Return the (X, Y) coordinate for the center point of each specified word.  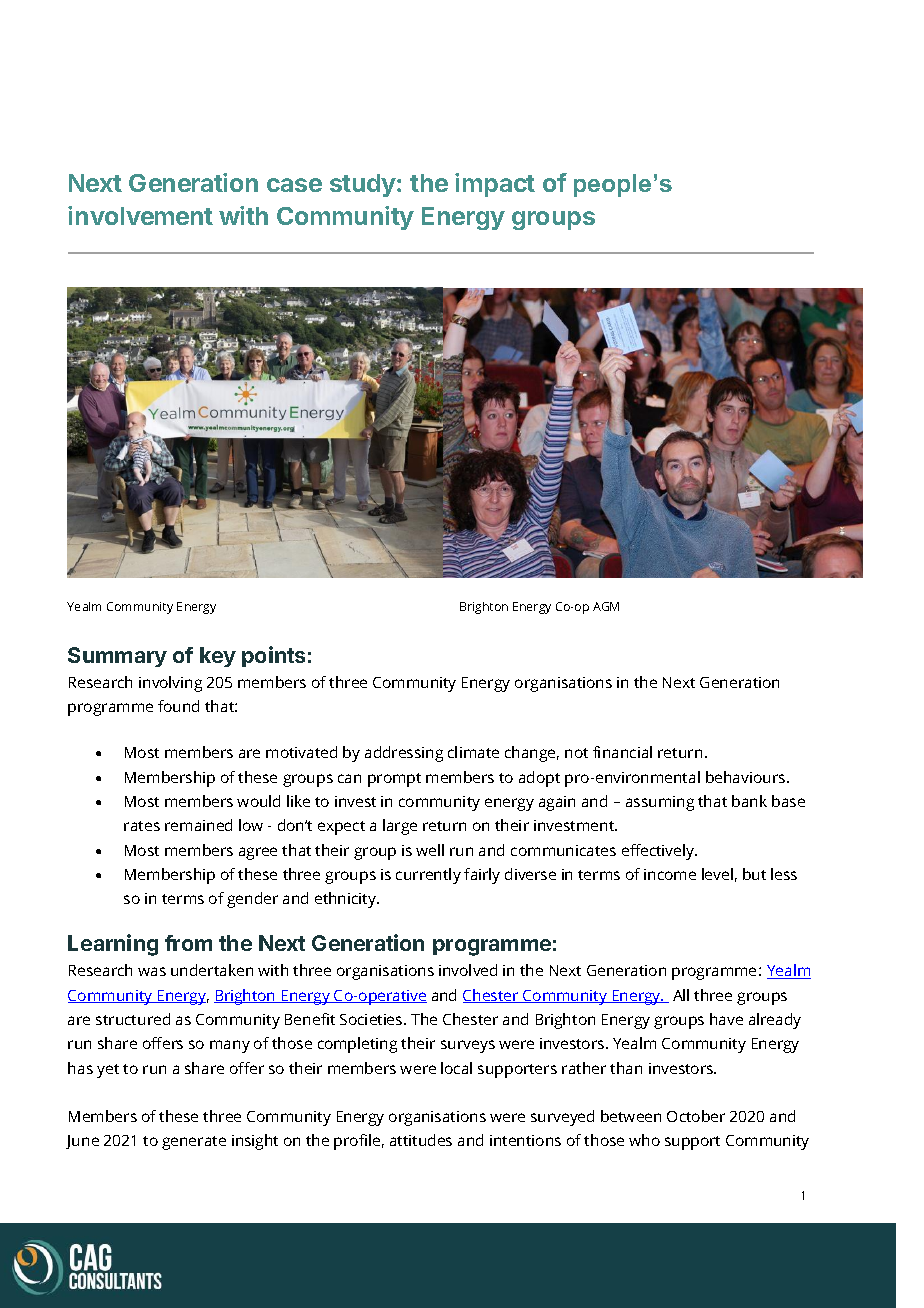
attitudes (421, 1140)
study (364, 185)
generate (194, 1143)
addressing (404, 754)
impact (495, 185)
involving (170, 684)
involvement (140, 215)
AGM (606, 606)
